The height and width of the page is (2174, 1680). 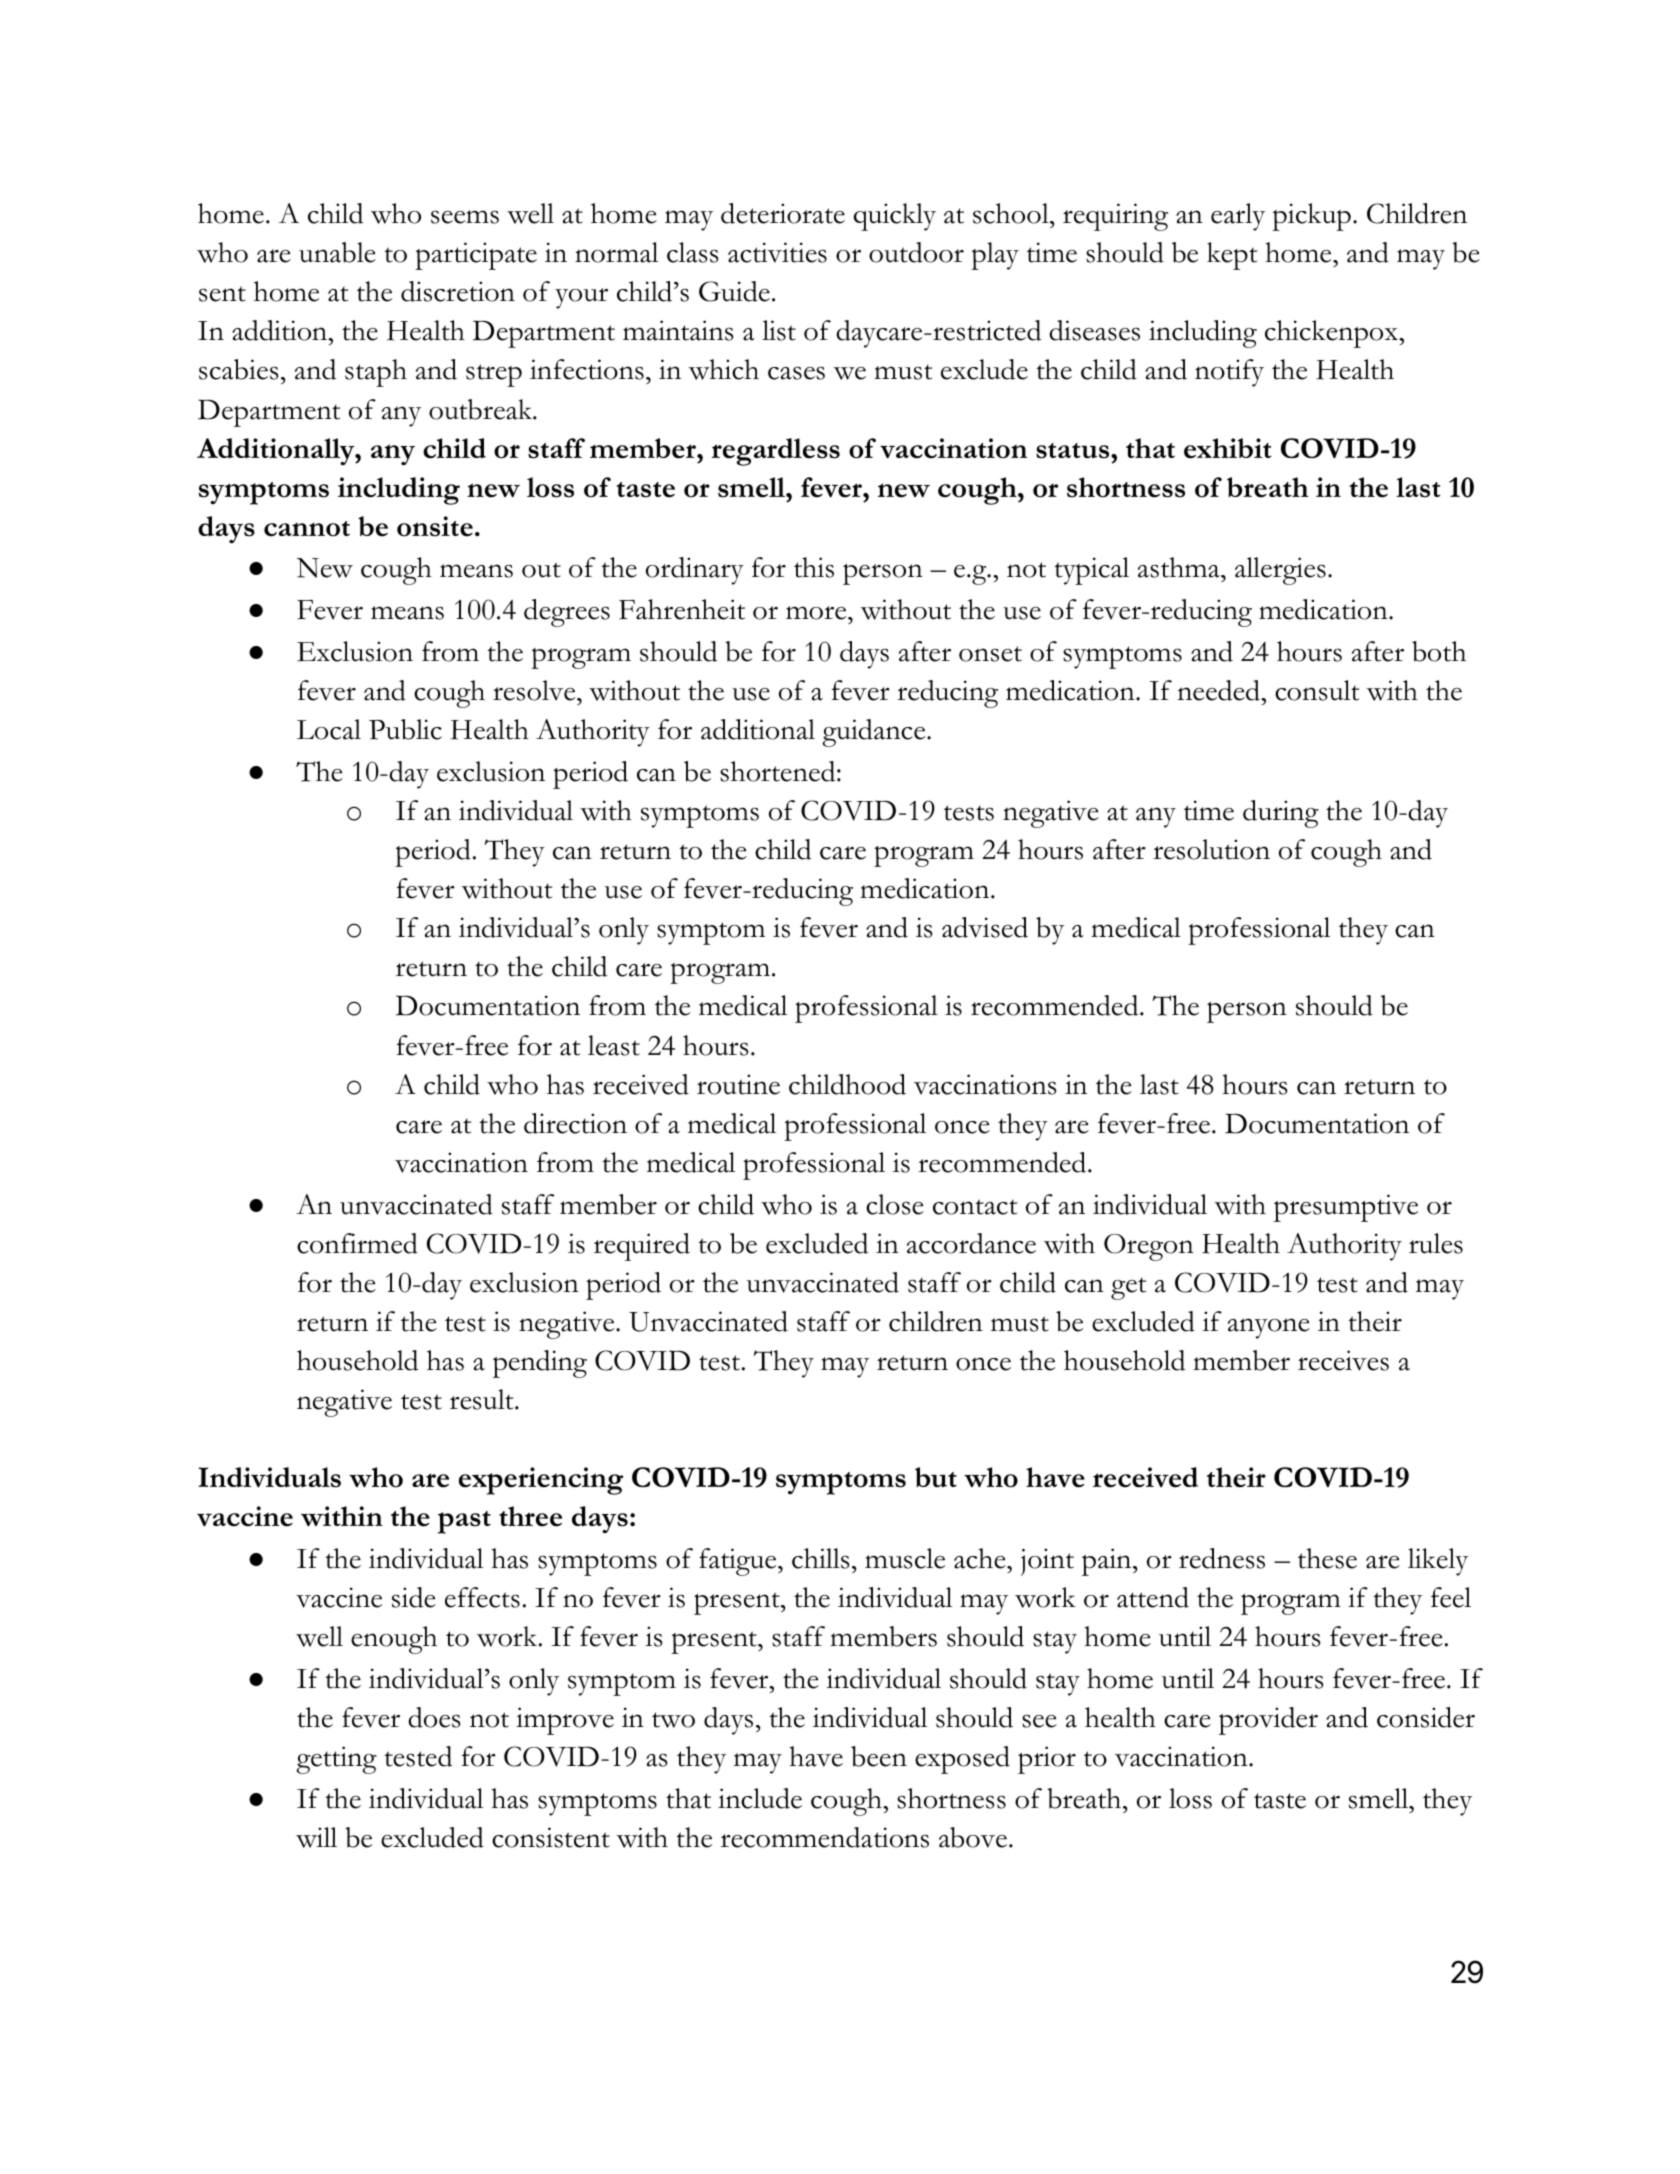 I want to click on routine, so click(x=738, y=1084).
